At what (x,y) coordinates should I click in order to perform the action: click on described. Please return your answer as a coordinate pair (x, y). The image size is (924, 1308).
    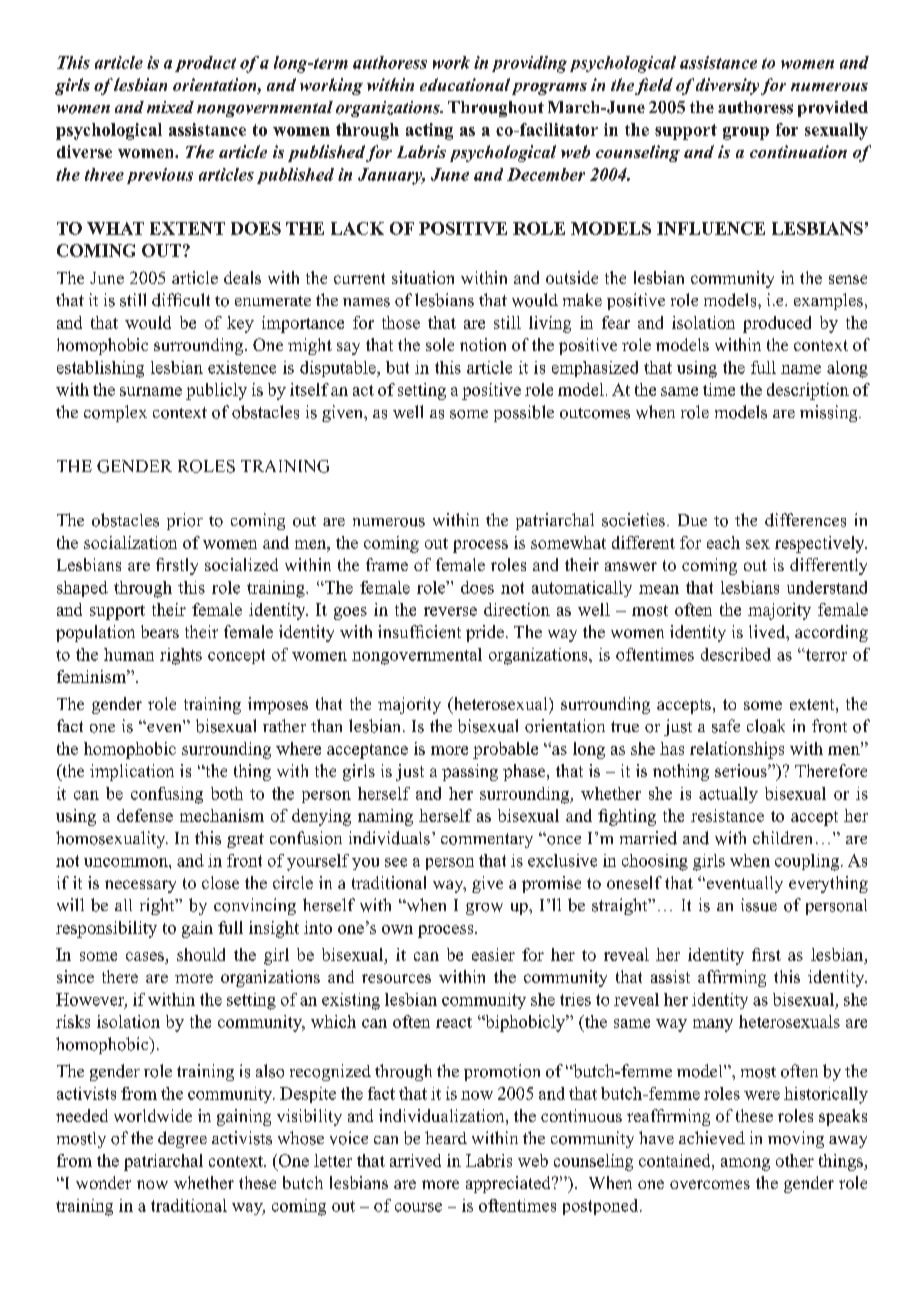
    Looking at the image, I should click on (736, 654).
